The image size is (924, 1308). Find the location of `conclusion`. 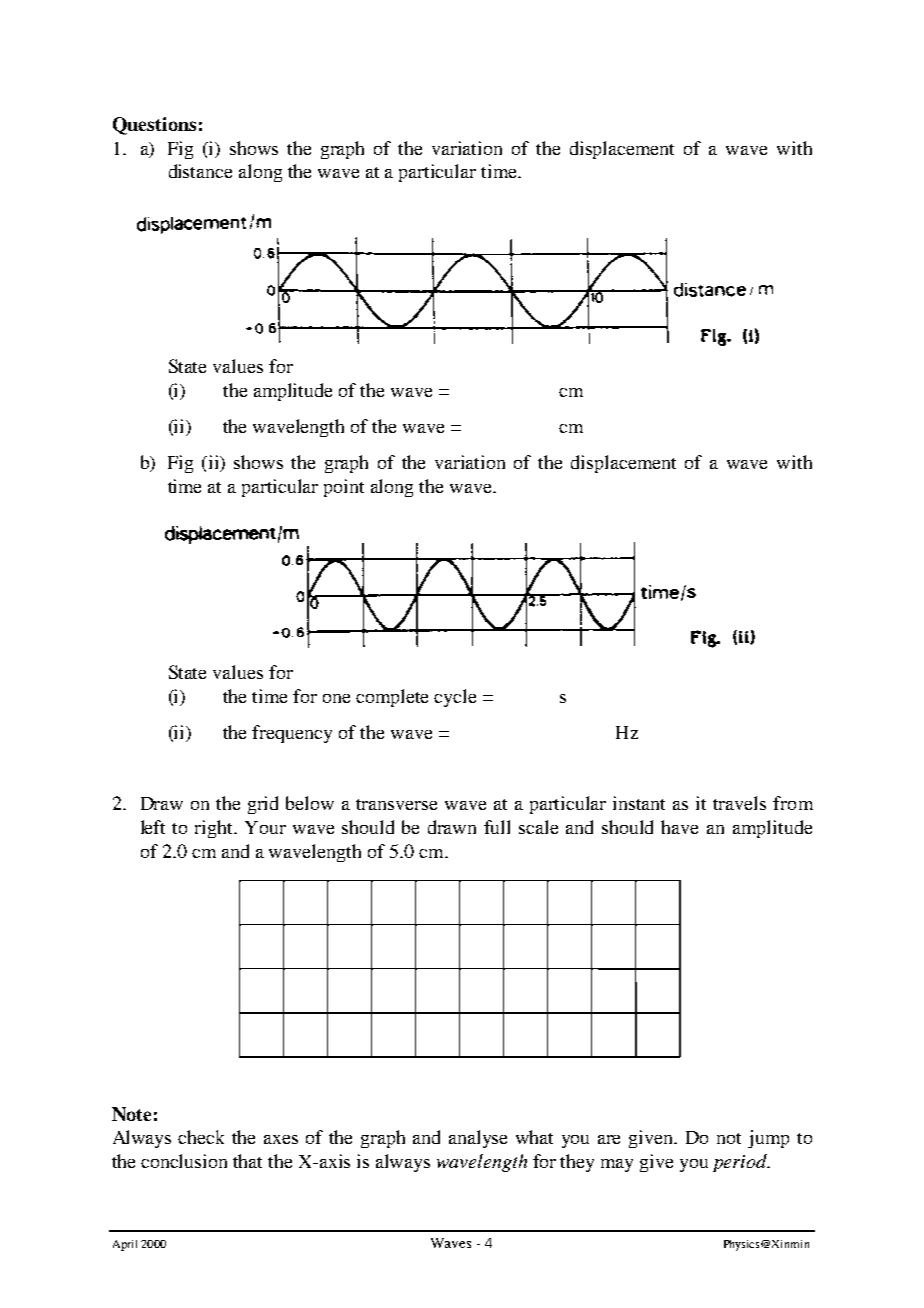

conclusion is located at coordinates (184, 1161).
